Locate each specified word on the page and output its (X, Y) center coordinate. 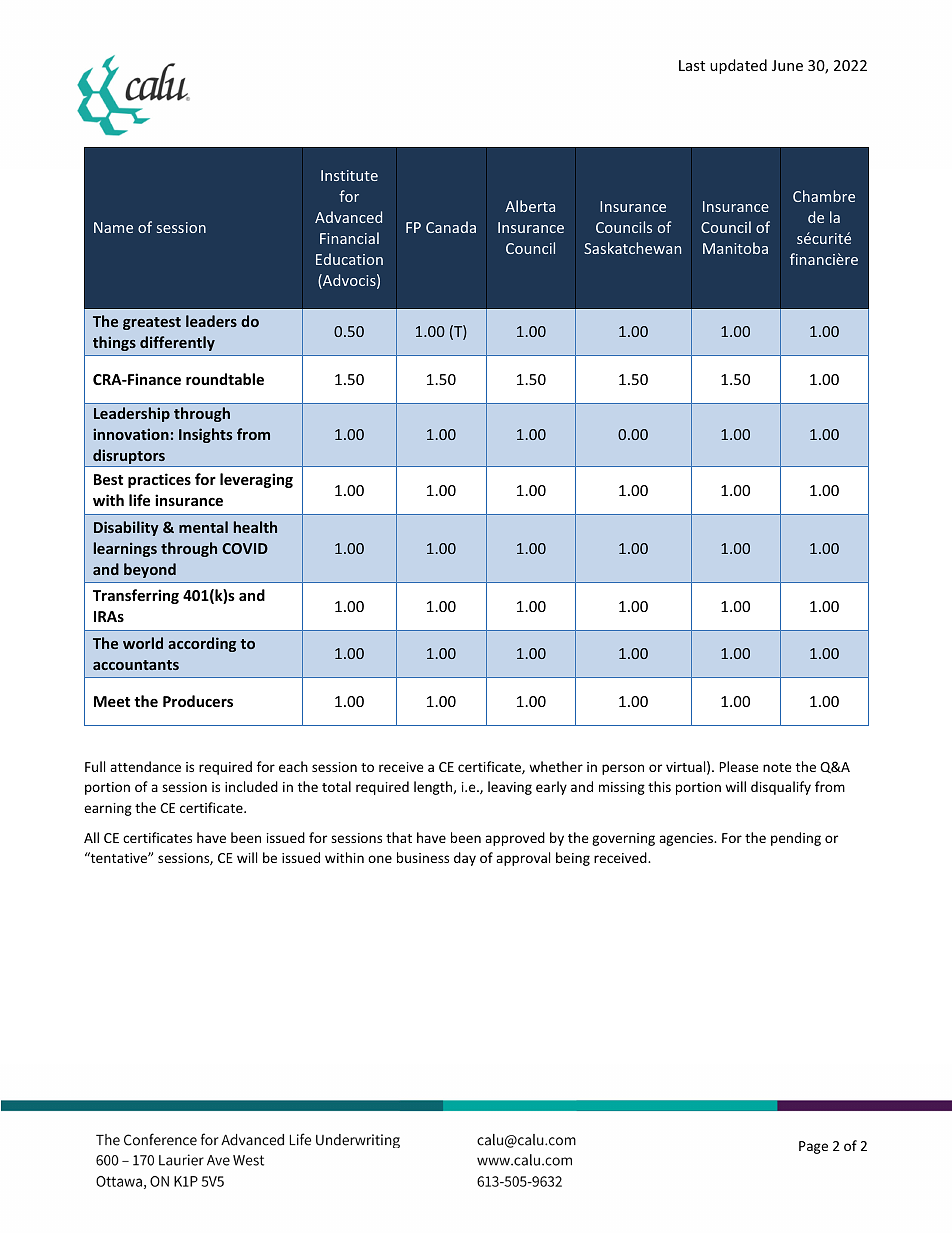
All (91, 837)
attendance (145, 766)
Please (739, 766)
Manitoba (735, 248)
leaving (510, 788)
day (465, 859)
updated (738, 66)
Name (113, 227)
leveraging (256, 480)
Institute (349, 175)
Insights (206, 435)
